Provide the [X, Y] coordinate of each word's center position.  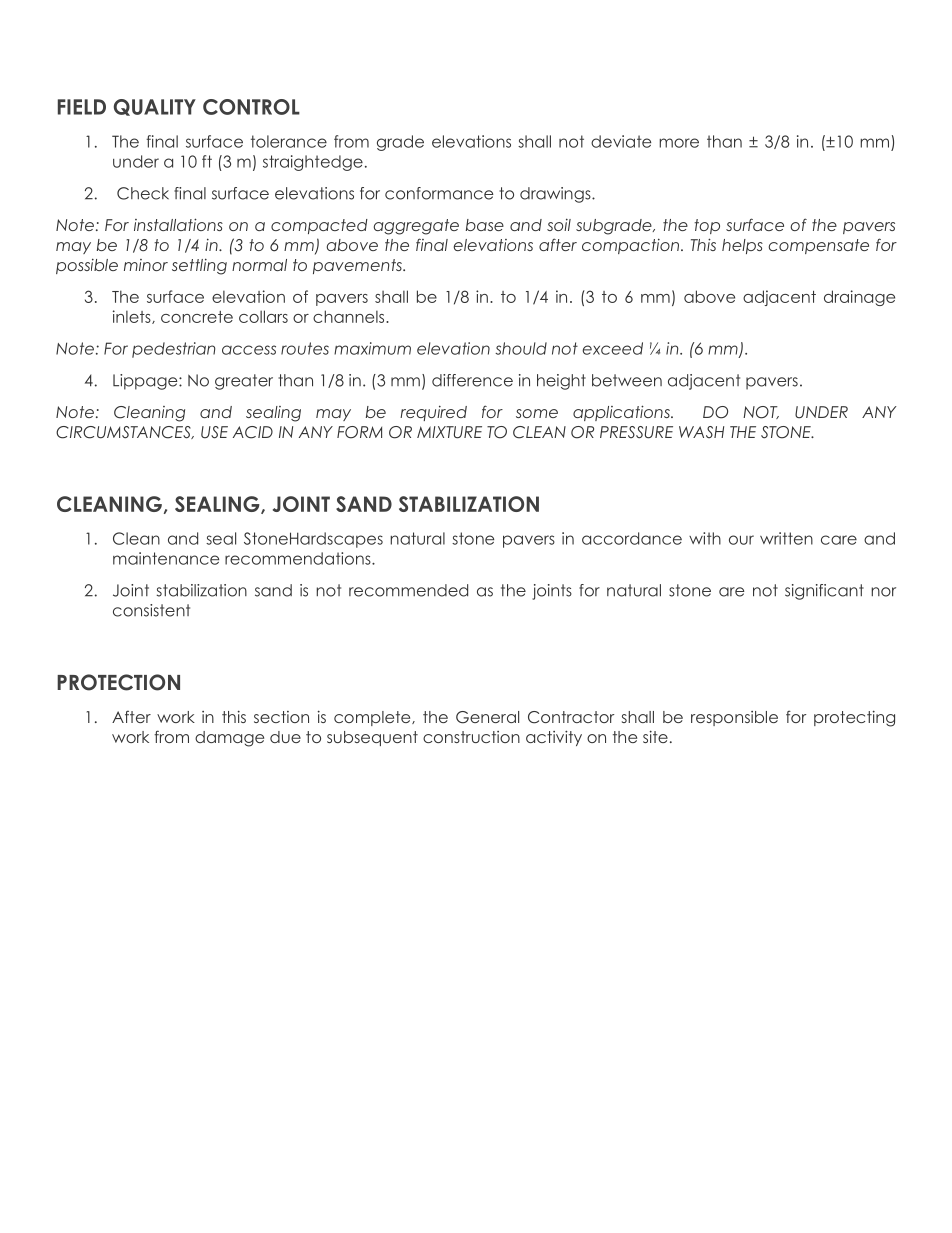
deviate [621, 141]
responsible [734, 718]
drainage [859, 298]
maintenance [166, 558]
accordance [632, 538]
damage [229, 739]
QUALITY [155, 107]
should [521, 348]
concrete [197, 317]
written [786, 538]
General [487, 717]
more [679, 143]
